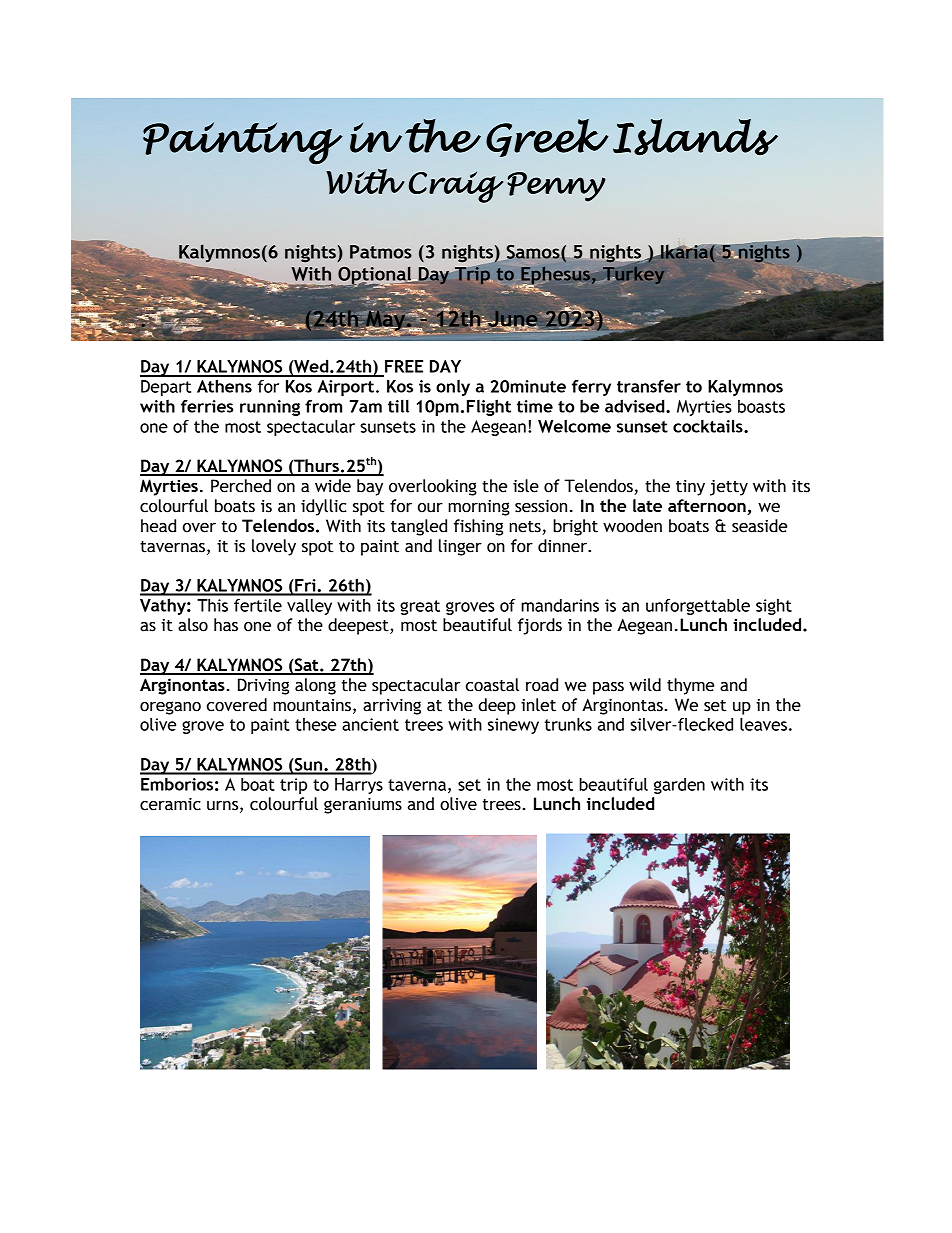 The image size is (952, 1233). I want to click on Penny, so click(556, 187).
